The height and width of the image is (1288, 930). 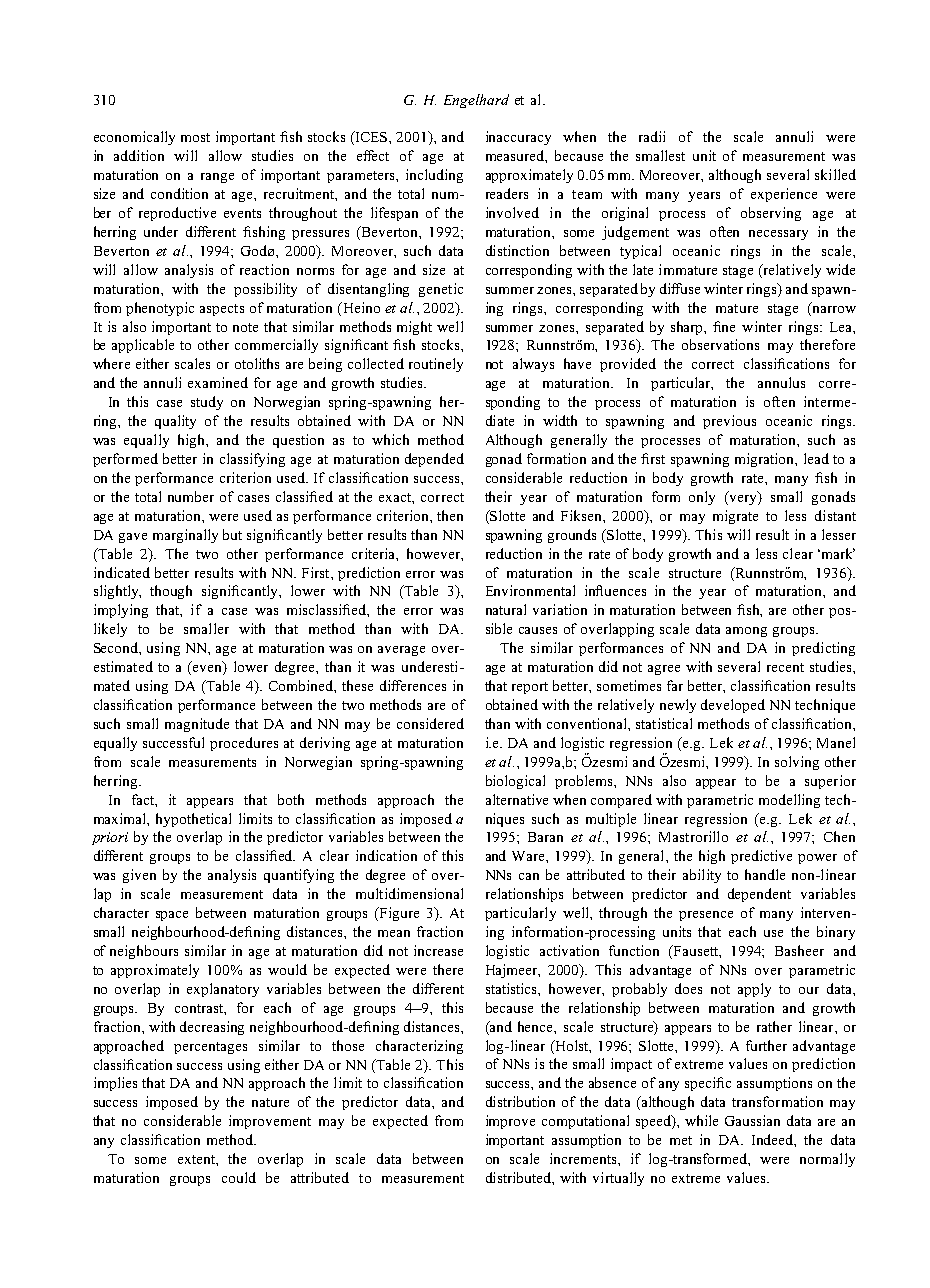 What do you see at coordinates (789, 801) in the image?
I see `modelling` at bounding box center [789, 801].
